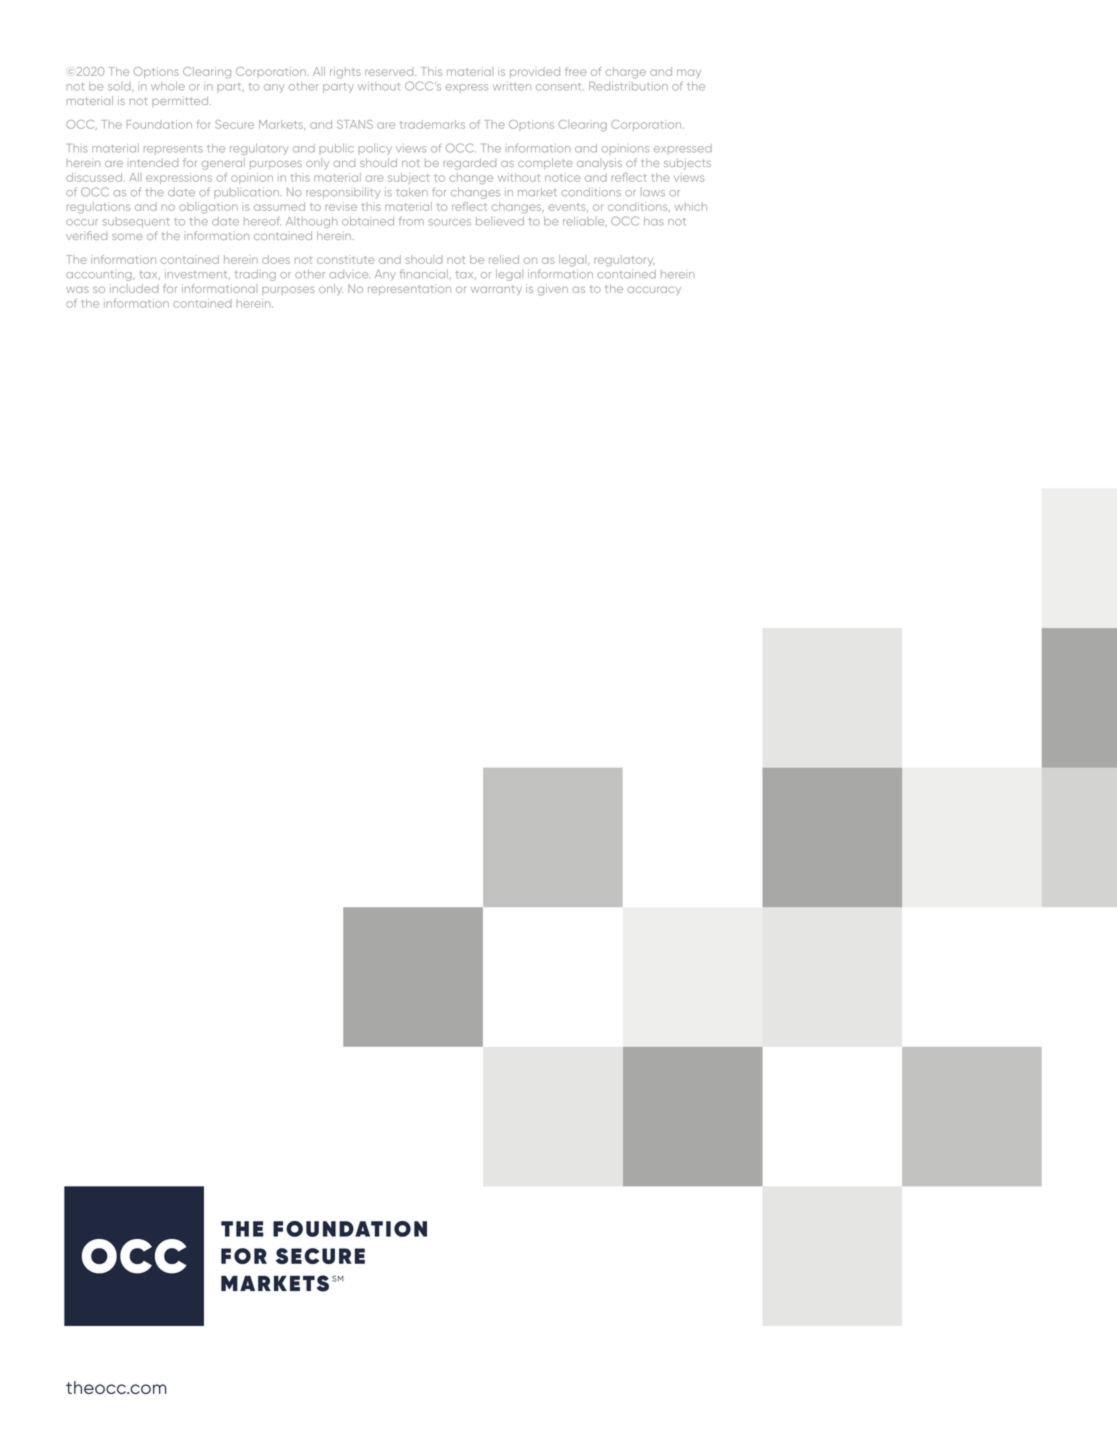  I want to click on constitute, so click(346, 259).
